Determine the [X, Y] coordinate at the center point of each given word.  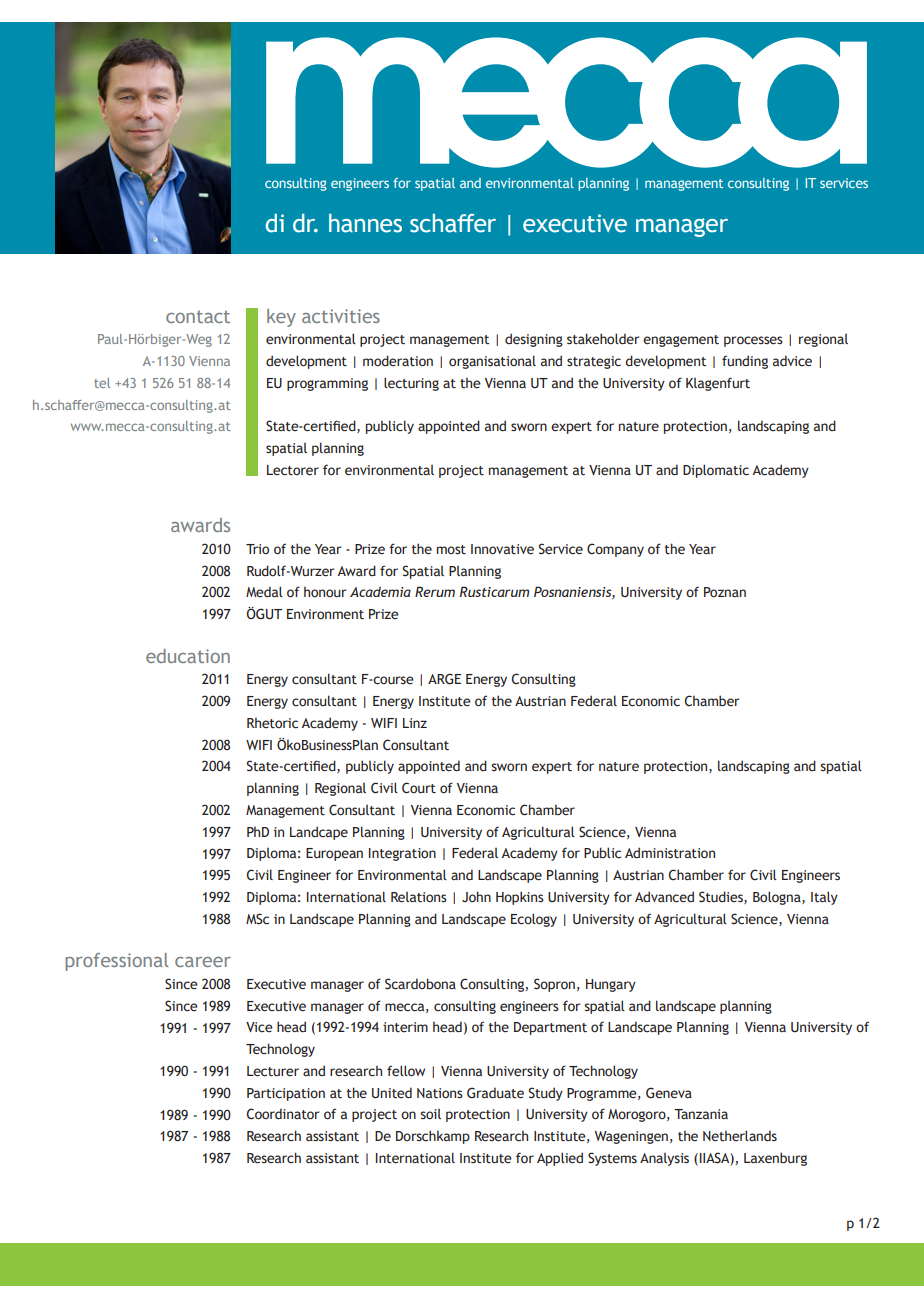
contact [198, 316]
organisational [492, 362]
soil [430, 1114]
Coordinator [283, 1114]
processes [753, 341]
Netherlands [740, 1135]
